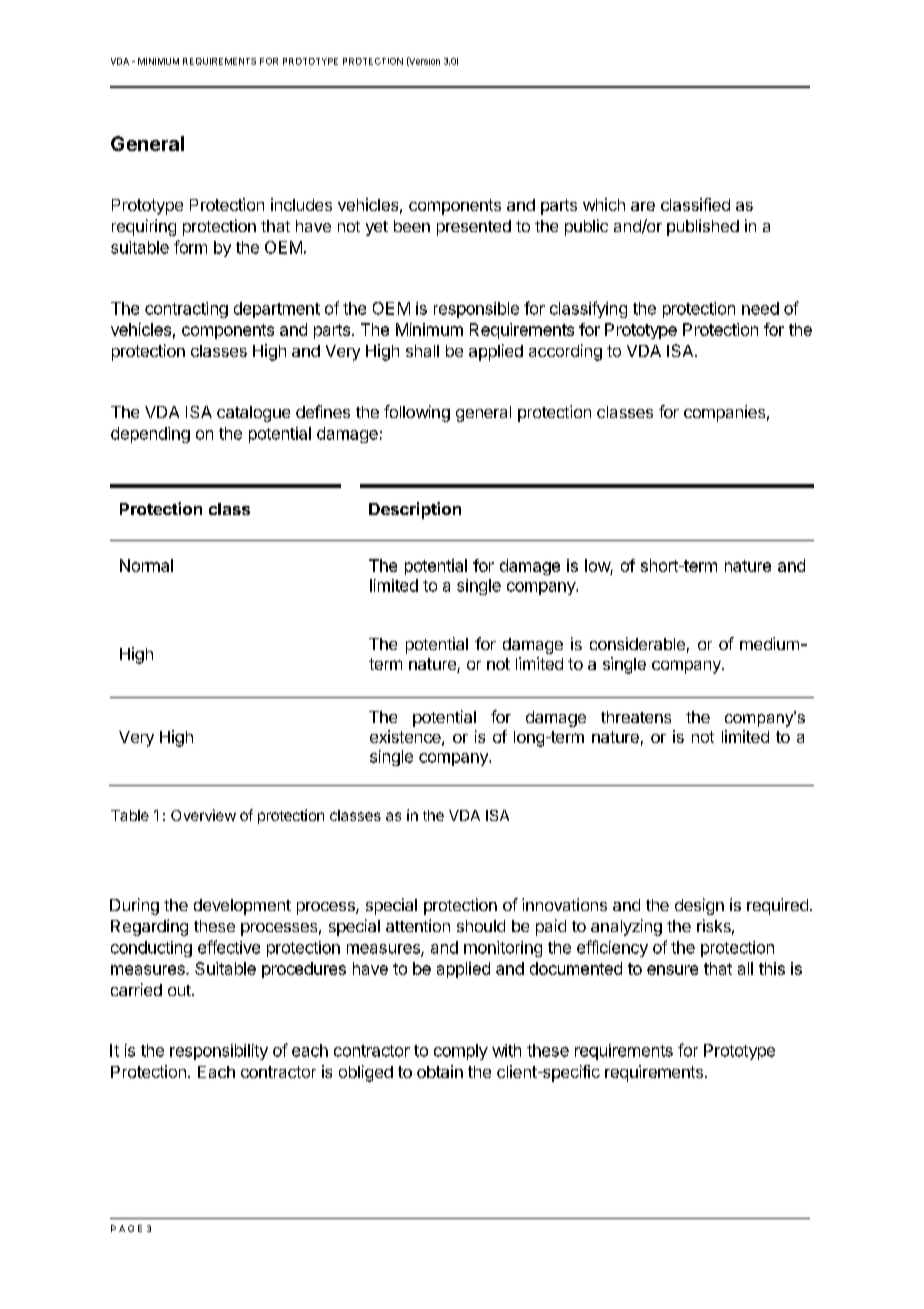 This screenshot has width=924, height=1309. I want to click on presented, so click(474, 228).
